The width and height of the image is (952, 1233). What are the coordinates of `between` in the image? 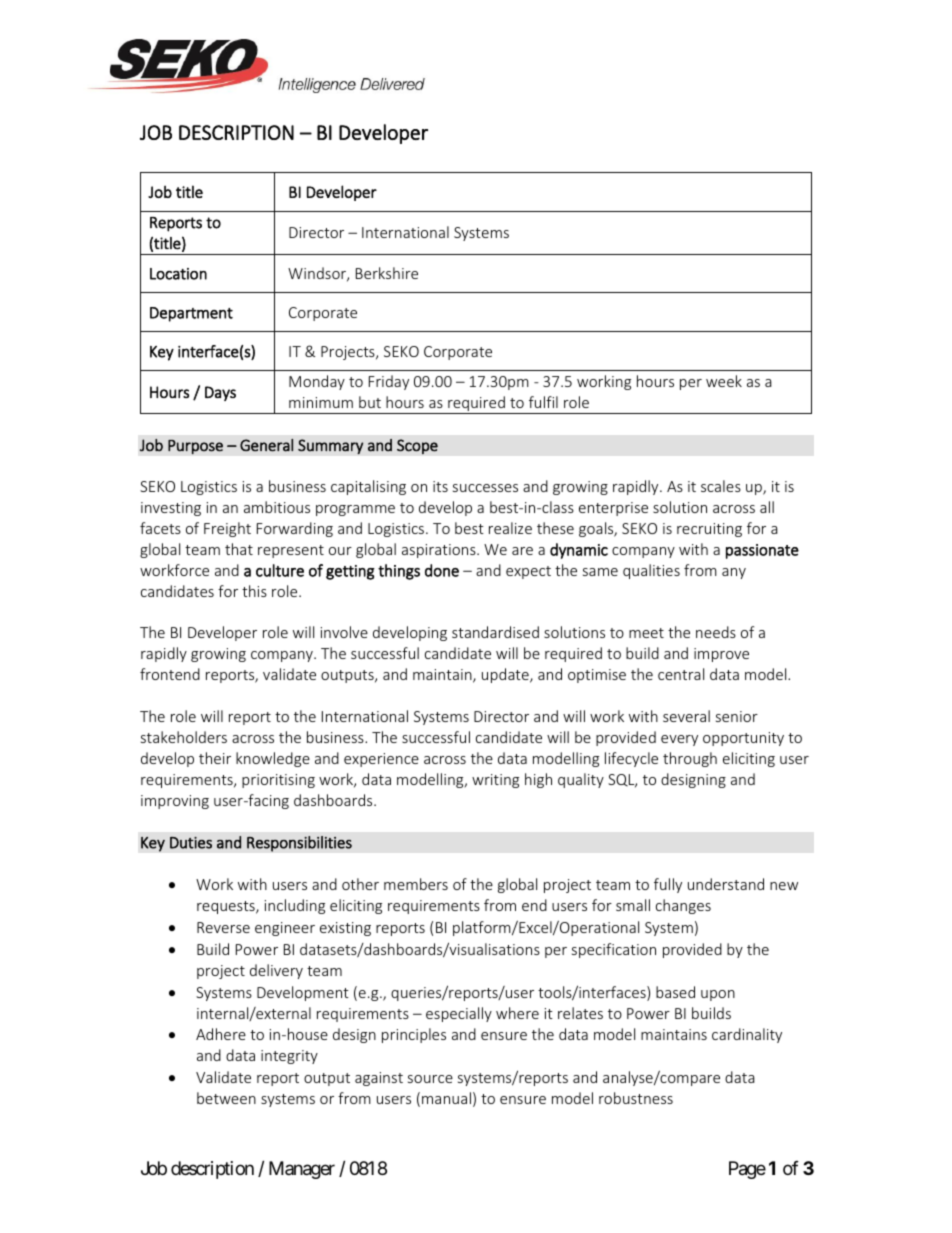 It's located at (226, 1098).
